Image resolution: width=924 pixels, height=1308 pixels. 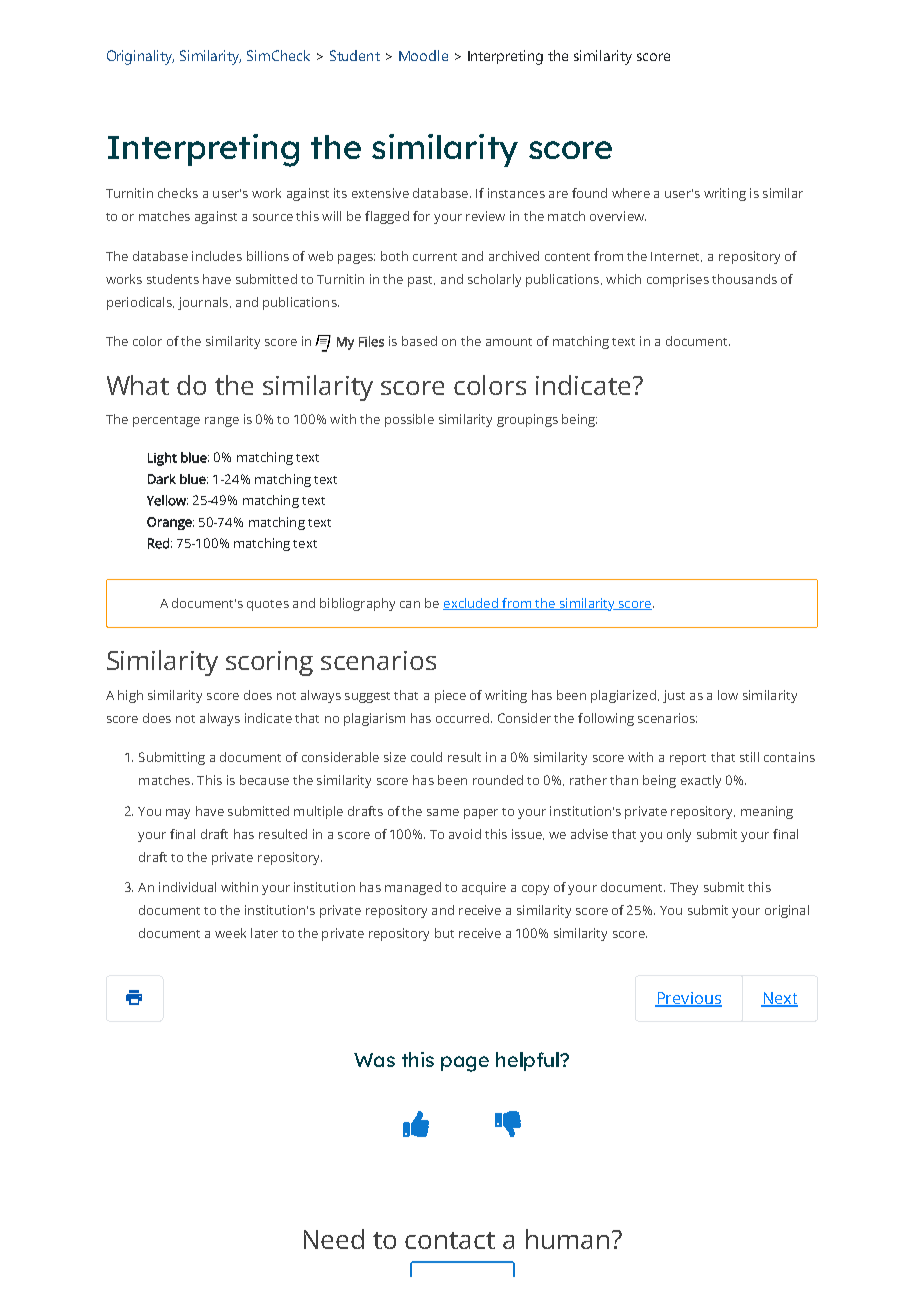 What do you see at coordinates (567, 1239) in the screenshot?
I see `human` at bounding box center [567, 1239].
